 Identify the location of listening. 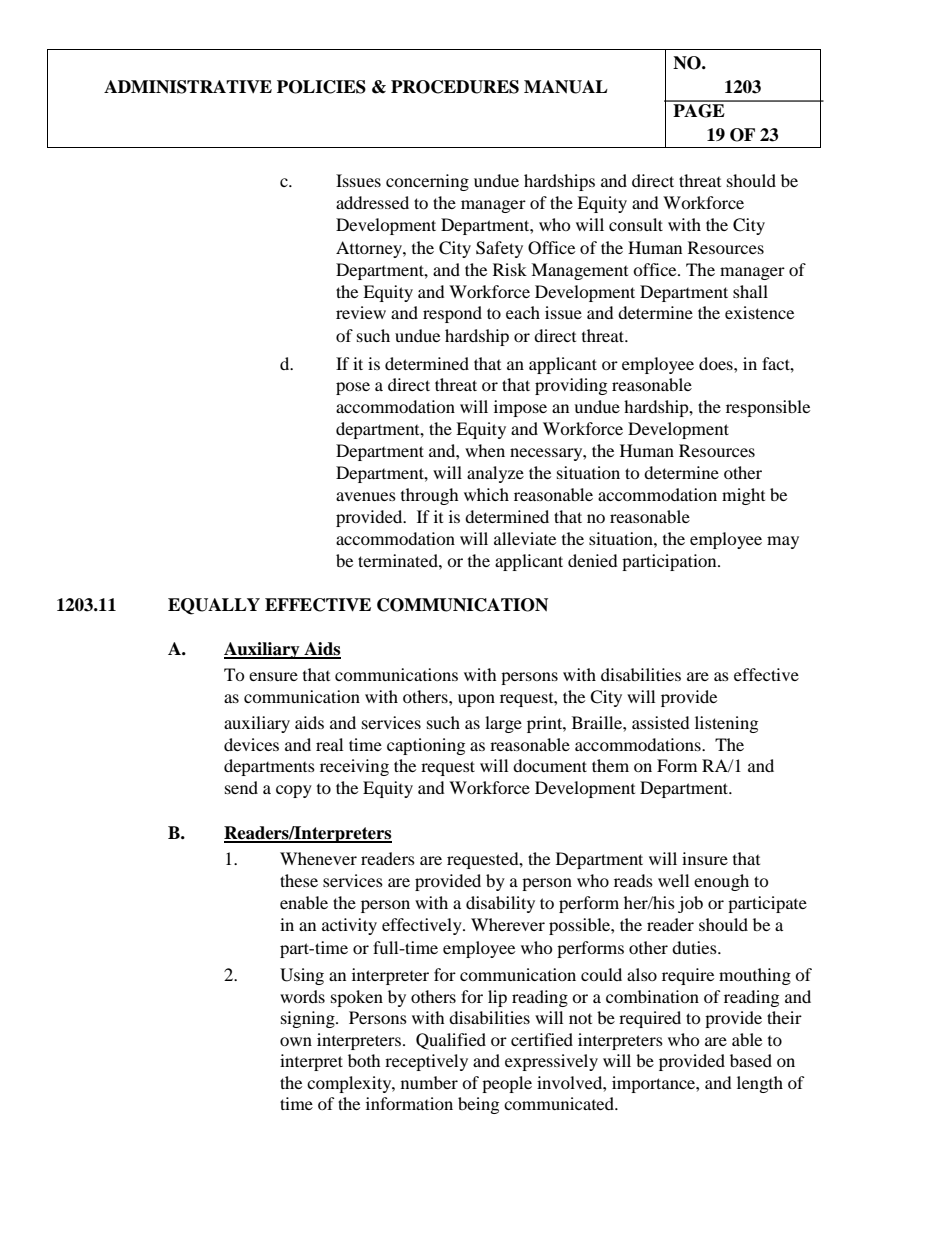
(726, 724).
